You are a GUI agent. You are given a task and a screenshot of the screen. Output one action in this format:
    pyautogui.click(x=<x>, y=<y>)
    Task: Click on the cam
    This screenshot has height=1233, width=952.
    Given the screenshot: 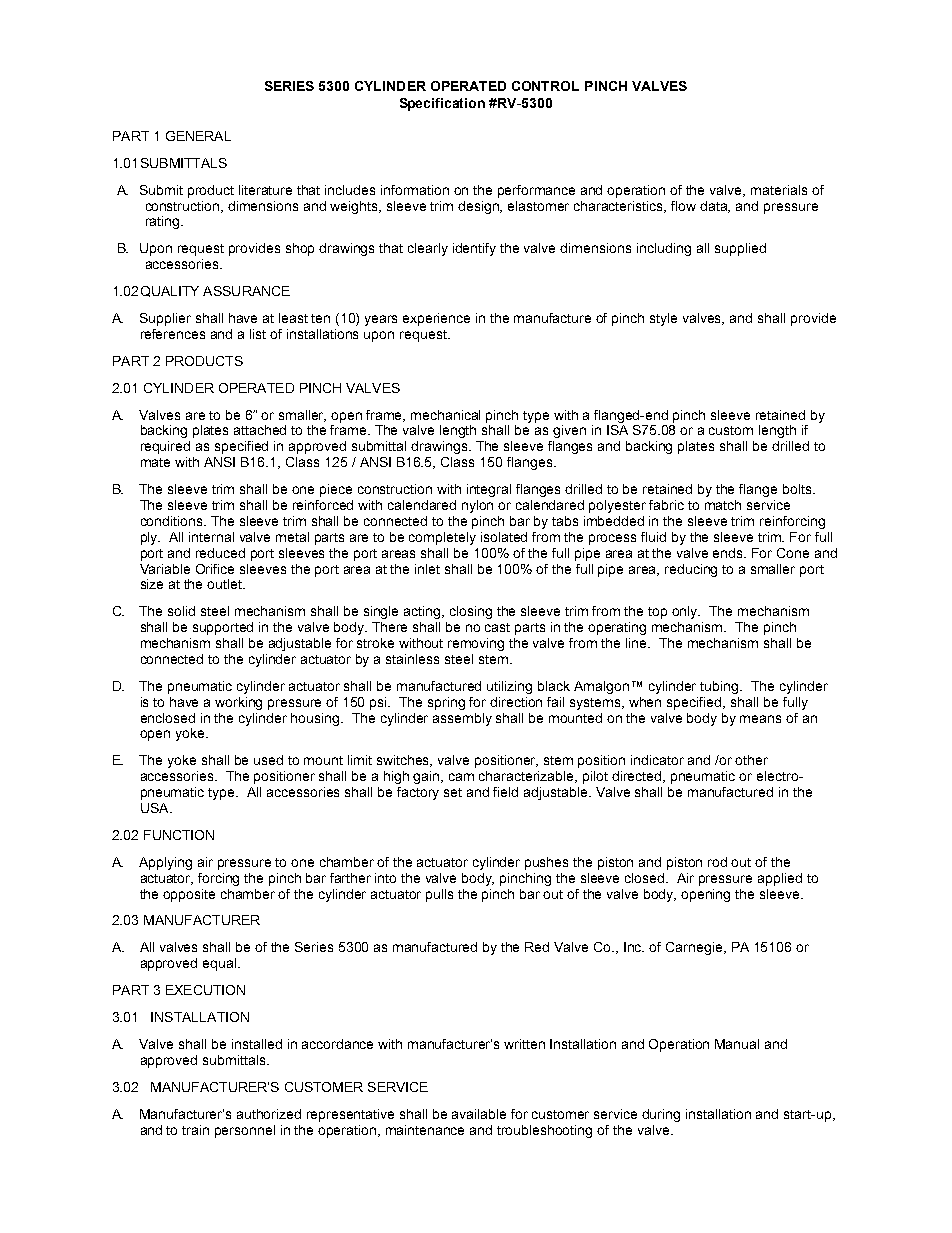 What is the action you would take?
    pyautogui.click(x=461, y=777)
